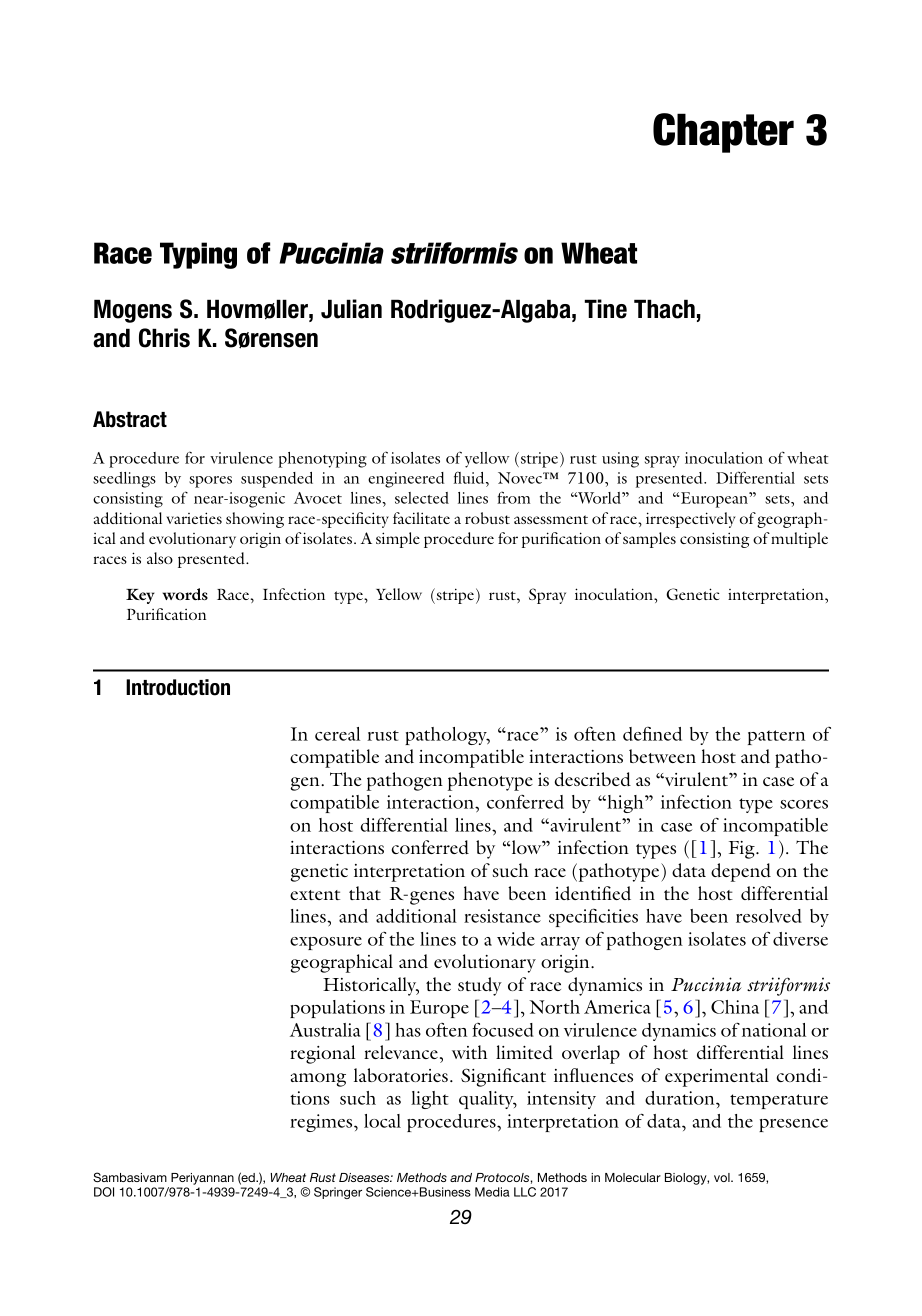  What do you see at coordinates (776, 737) in the screenshot?
I see `pattern` at bounding box center [776, 737].
